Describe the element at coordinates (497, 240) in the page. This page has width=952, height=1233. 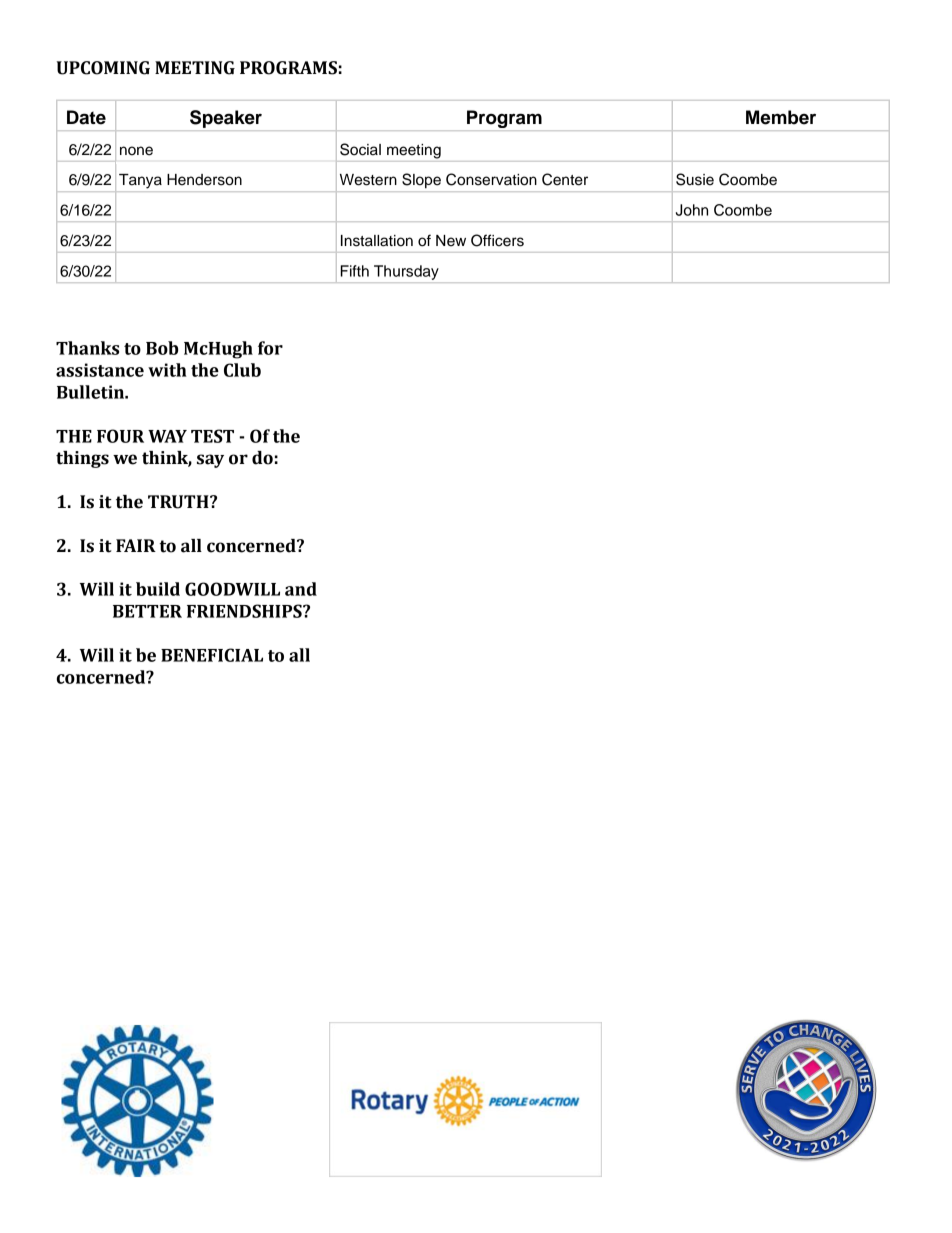
I see `Officers` at that location.
